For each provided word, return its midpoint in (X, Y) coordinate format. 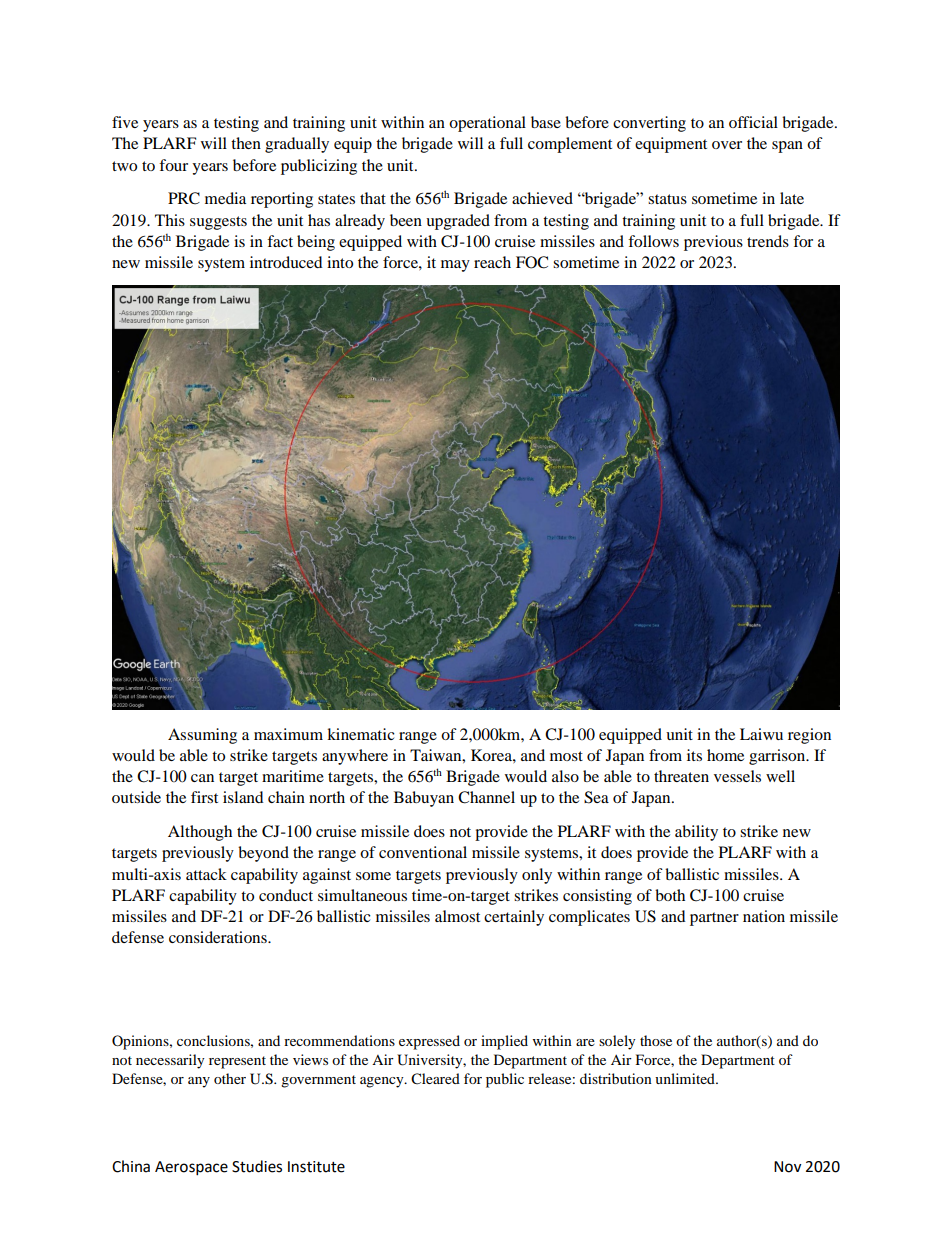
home (725, 755)
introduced (286, 262)
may (455, 266)
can (202, 778)
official (753, 122)
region (809, 736)
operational (487, 124)
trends (768, 241)
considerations (219, 937)
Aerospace (191, 1168)
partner (714, 919)
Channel (486, 797)
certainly (514, 918)
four (173, 165)
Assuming (202, 736)
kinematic (361, 734)
